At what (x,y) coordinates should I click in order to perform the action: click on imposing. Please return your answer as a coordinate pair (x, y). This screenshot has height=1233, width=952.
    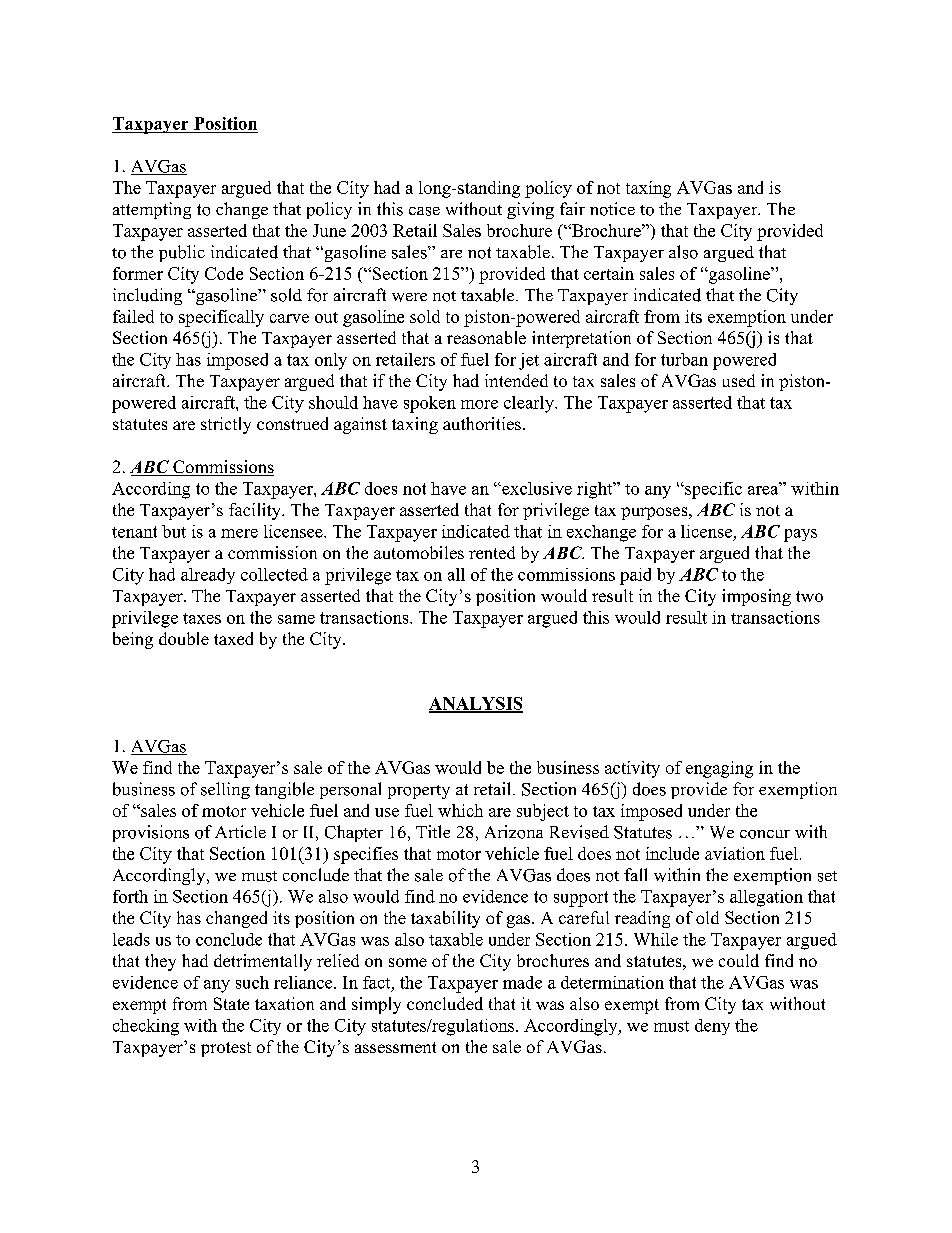
    Looking at the image, I should click on (756, 597).
